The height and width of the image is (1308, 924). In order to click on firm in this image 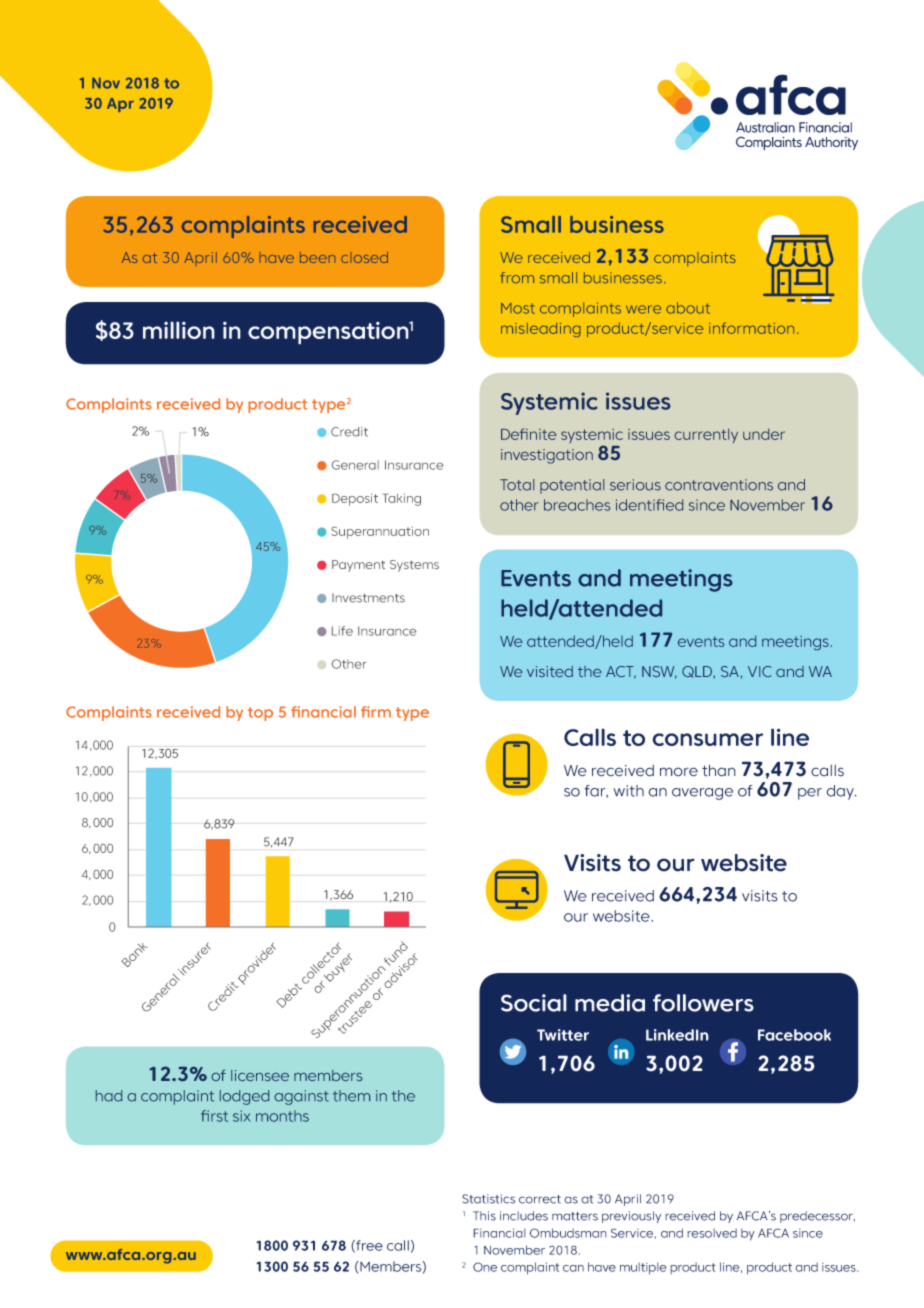, I will do `click(376, 712)`.
